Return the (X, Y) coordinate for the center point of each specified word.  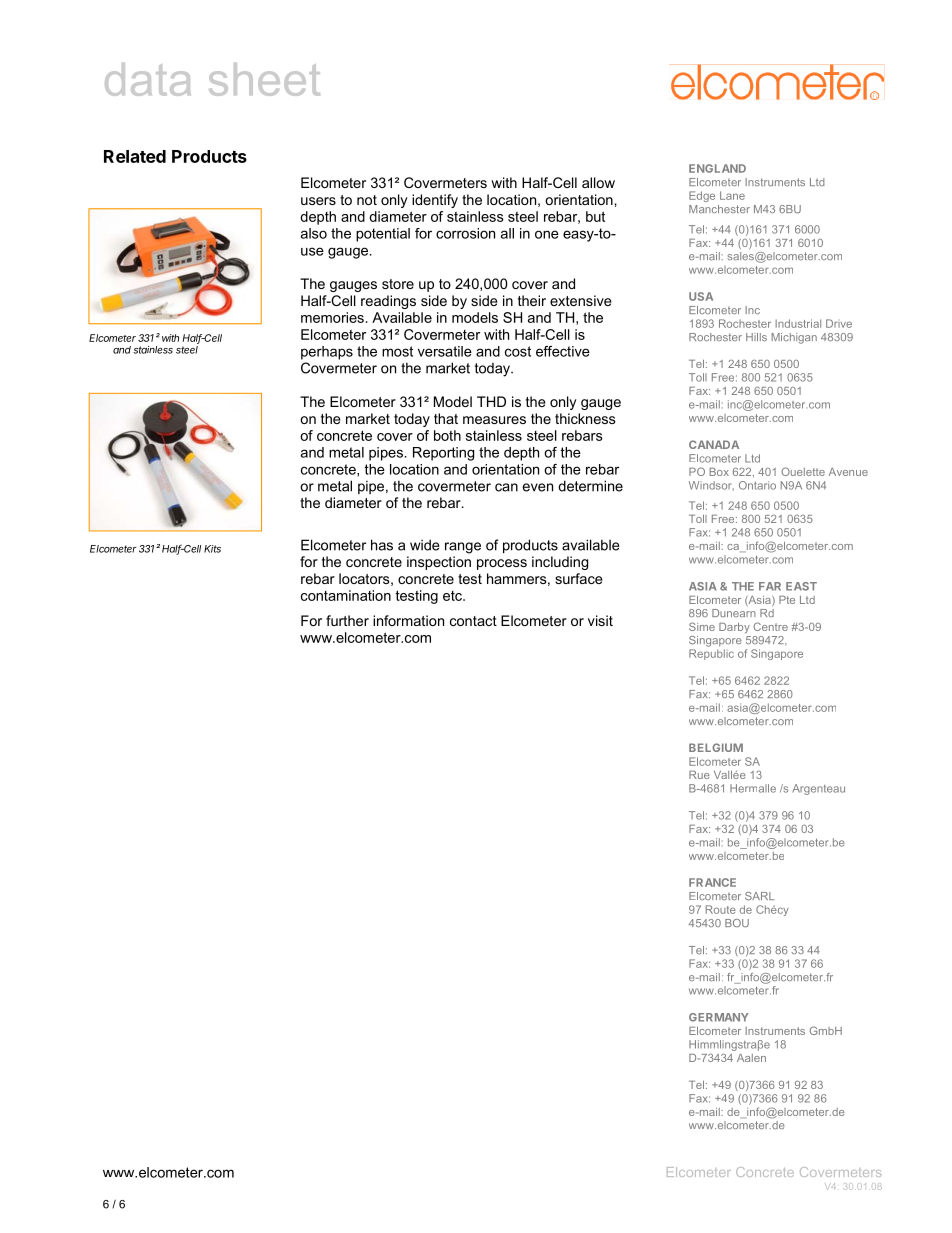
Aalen (751, 1058)
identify (435, 201)
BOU (737, 923)
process (502, 564)
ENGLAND (717, 168)
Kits (212, 549)
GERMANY (719, 1017)
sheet (264, 79)
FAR (770, 586)
